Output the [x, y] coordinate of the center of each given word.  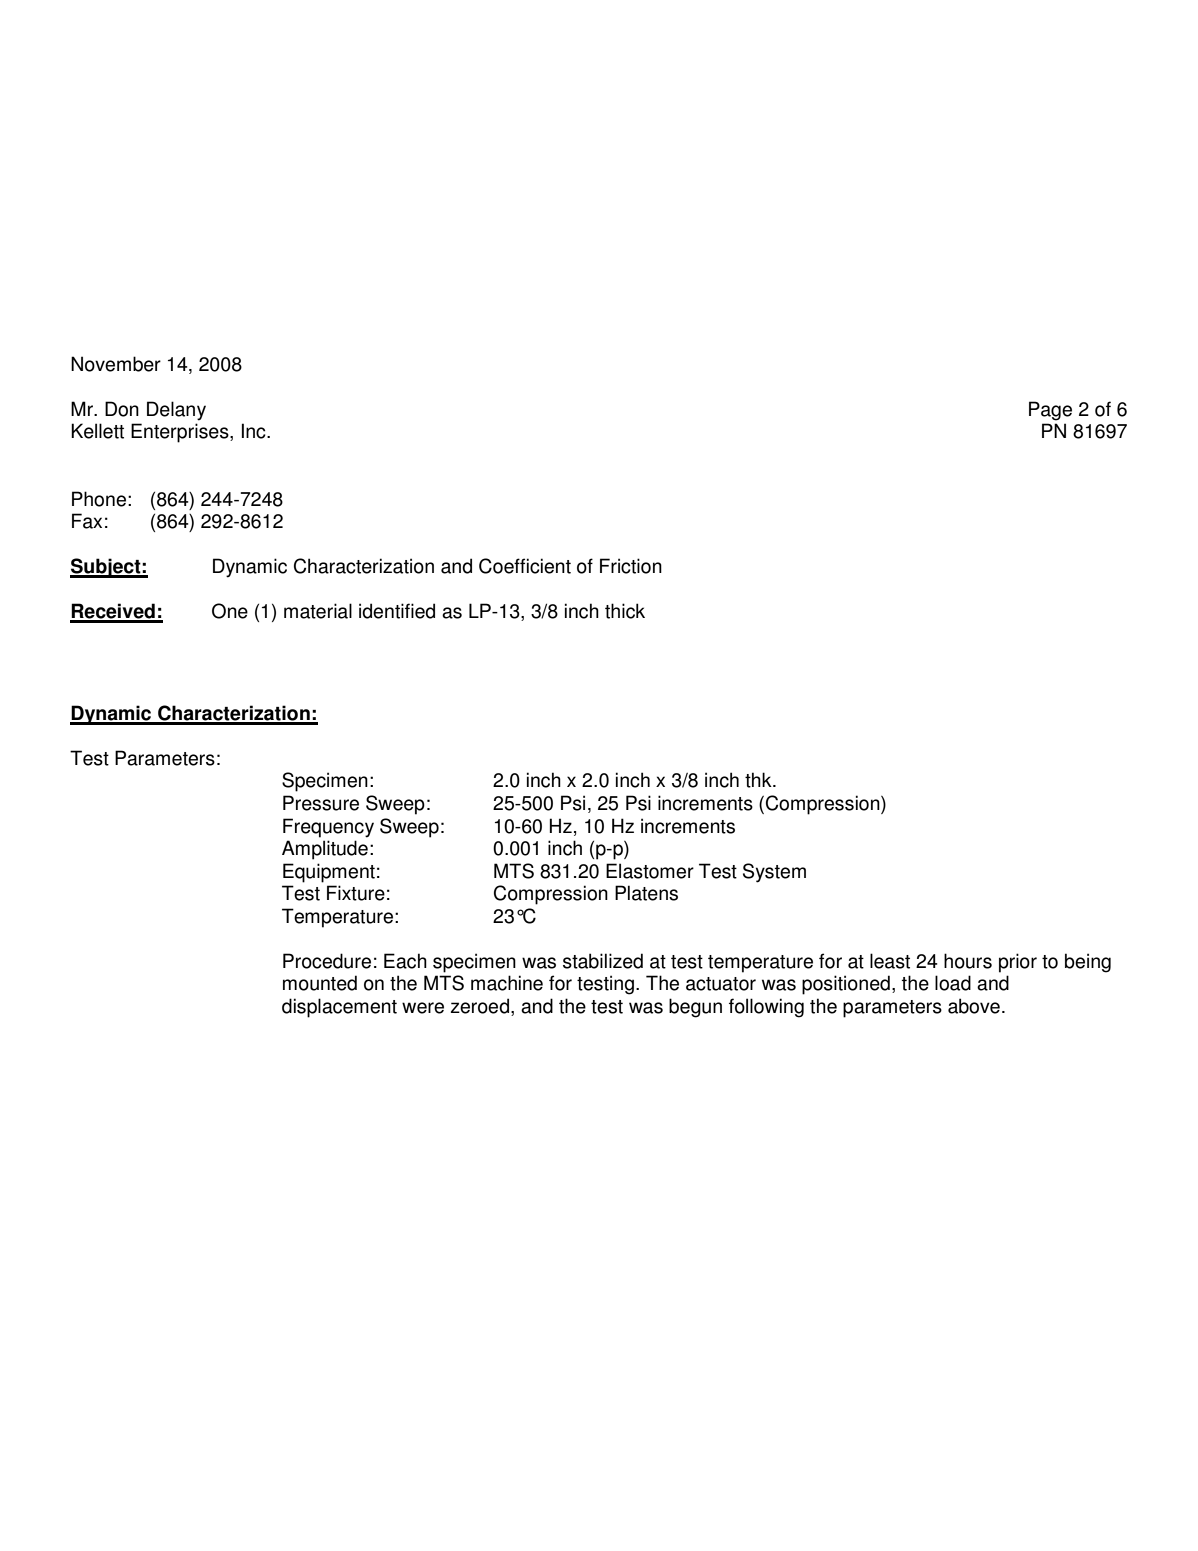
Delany [176, 411]
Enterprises [181, 433]
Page [1050, 411]
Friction [631, 566]
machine [507, 983]
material [318, 611]
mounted [320, 983]
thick [625, 611]
